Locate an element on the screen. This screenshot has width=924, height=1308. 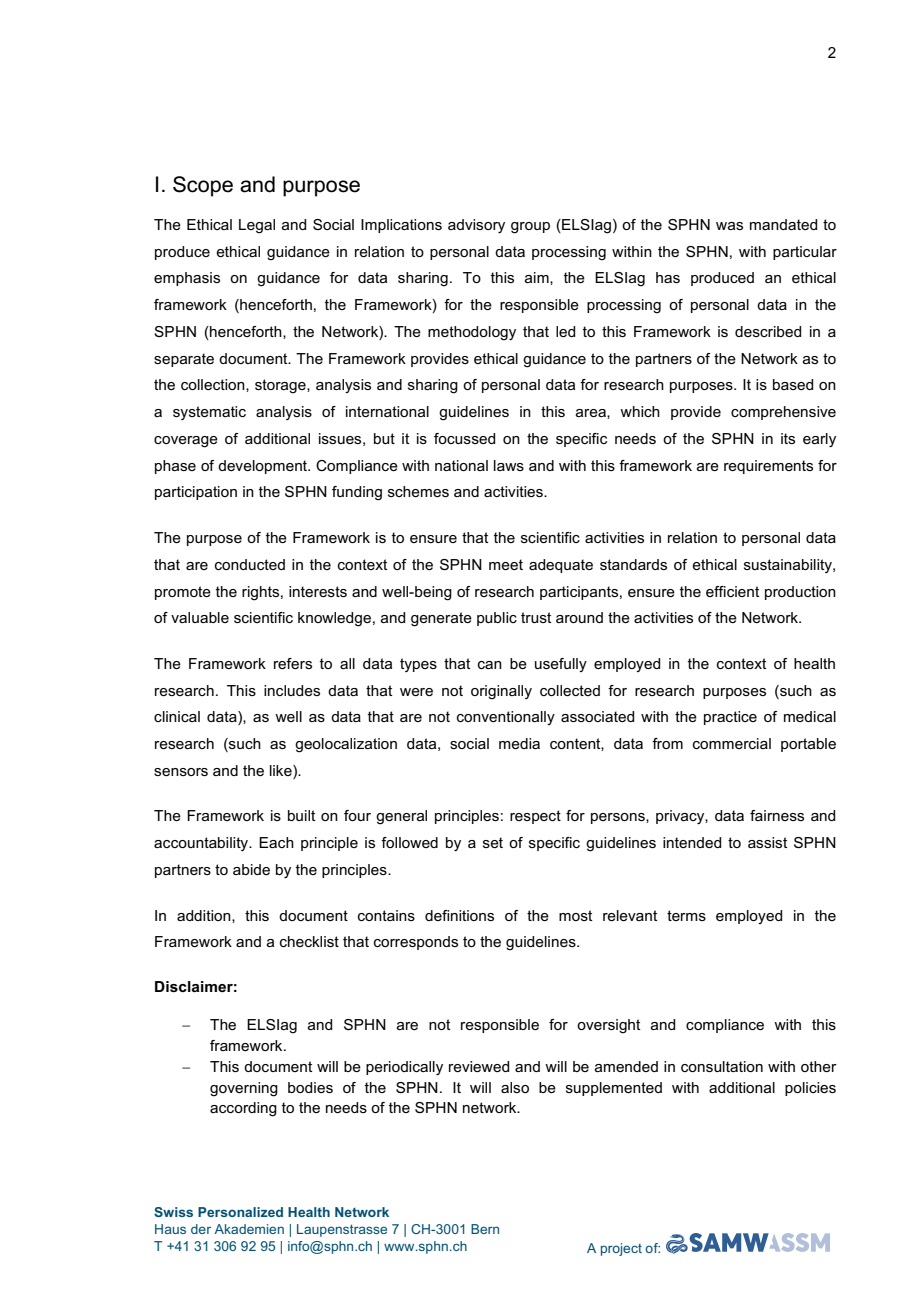
project is located at coordinates (621, 1249).
